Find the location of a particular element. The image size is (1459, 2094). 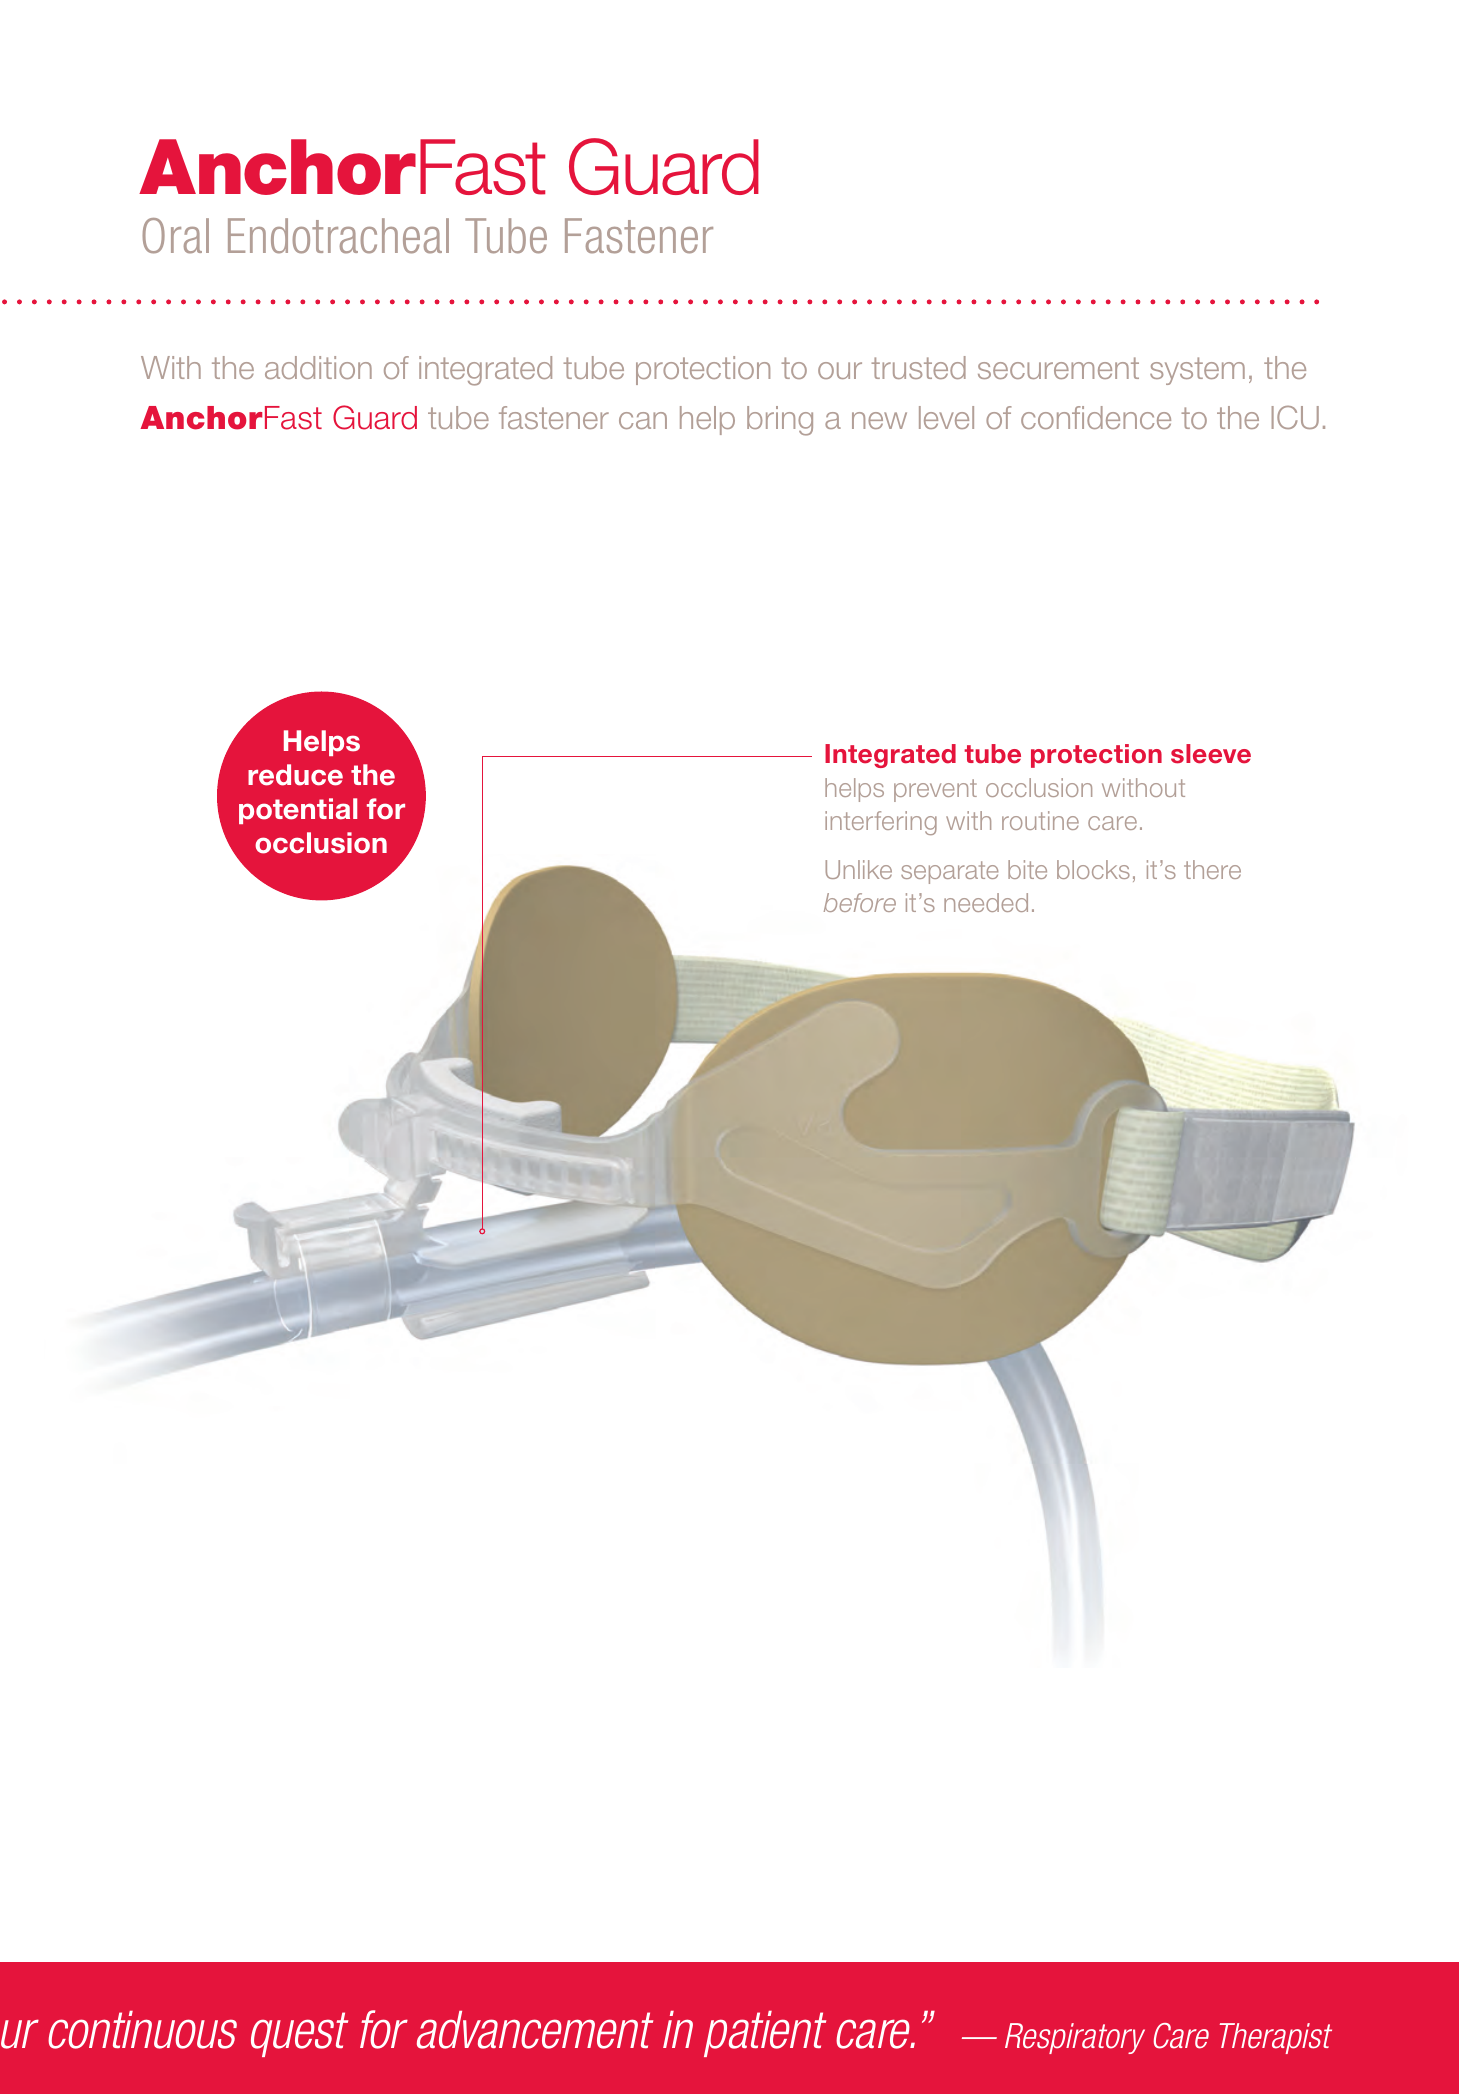

Endotracheal is located at coordinates (338, 236).
